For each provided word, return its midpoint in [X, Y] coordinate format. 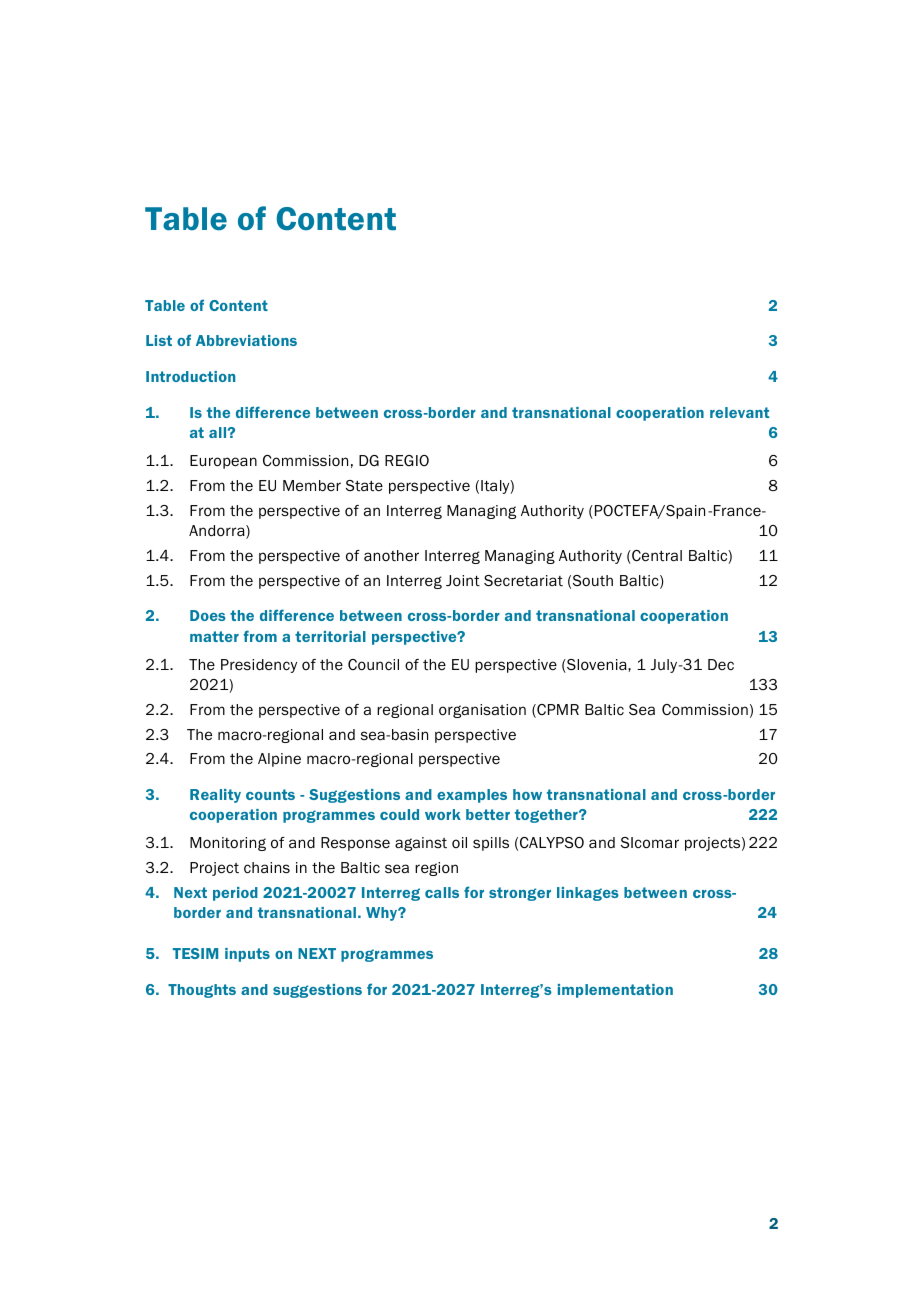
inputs [247, 955]
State [364, 485]
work [443, 814]
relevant [739, 412]
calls [442, 892]
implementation [615, 991]
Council [373, 665]
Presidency [259, 666]
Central [656, 557]
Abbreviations [246, 340]
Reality [215, 796]
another [391, 555]
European [223, 462]
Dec [721, 664]
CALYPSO [552, 842]
